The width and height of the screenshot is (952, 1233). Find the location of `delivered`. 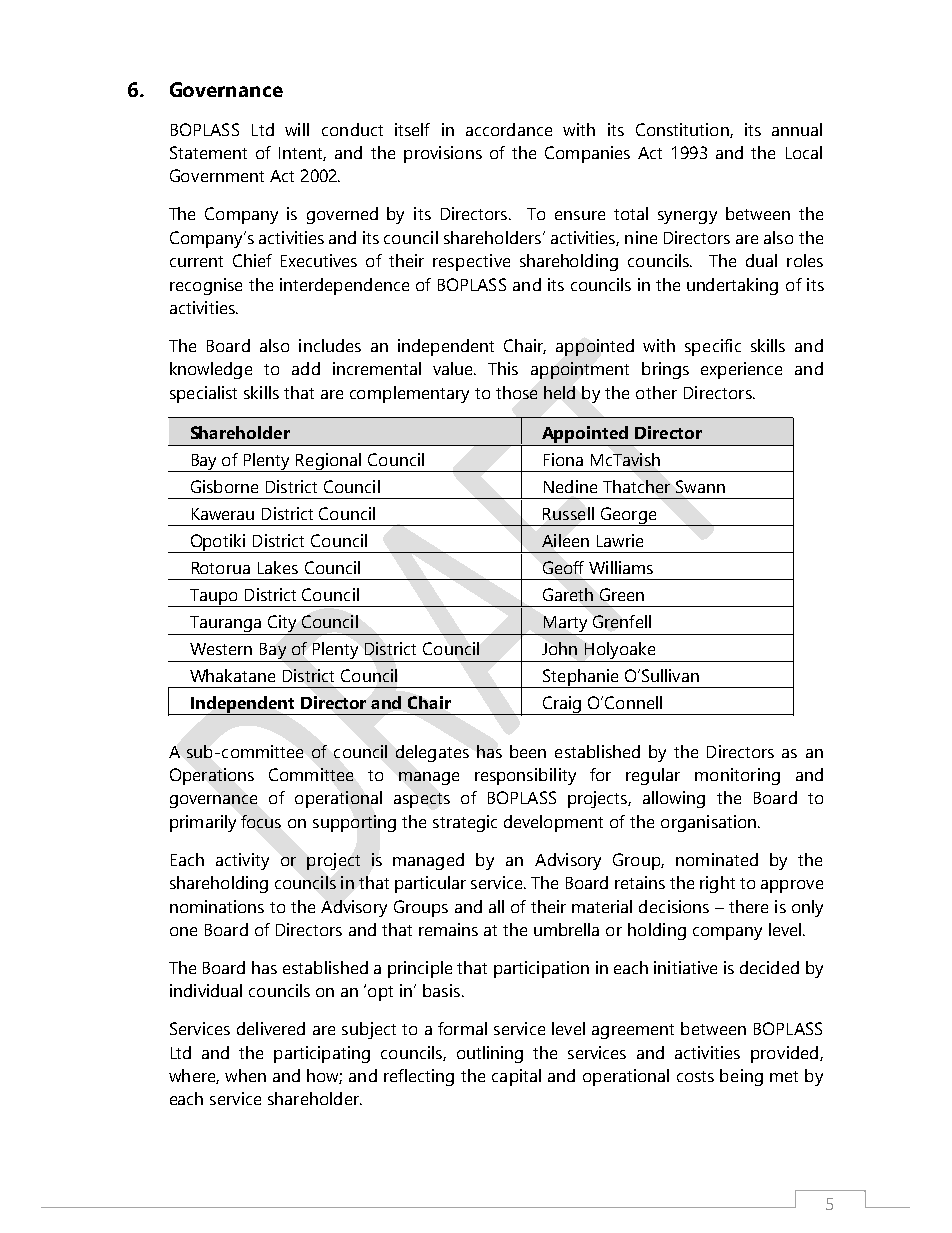

delivered is located at coordinates (271, 1028).
